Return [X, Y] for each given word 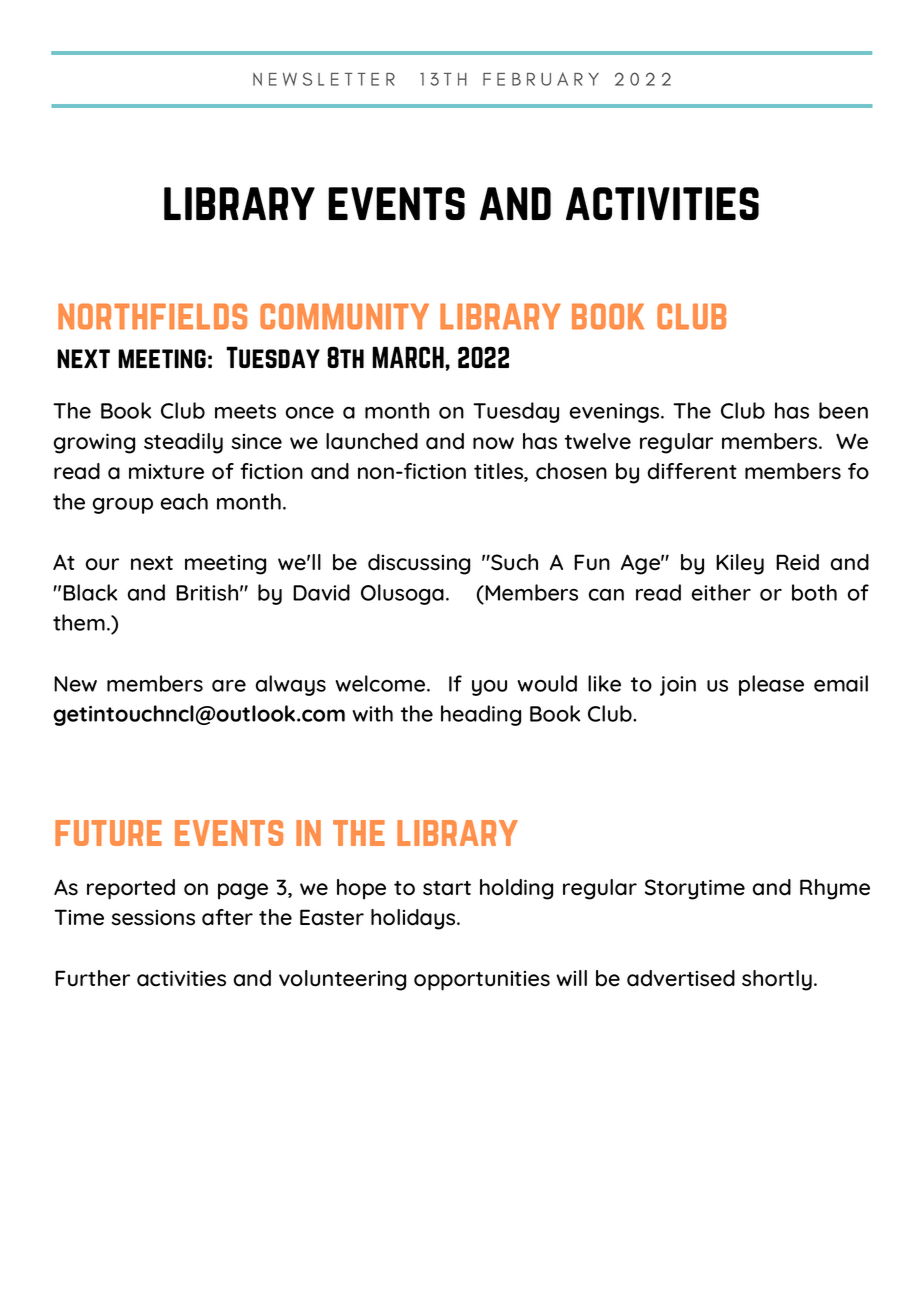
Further [92, 978]
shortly [777, 980]
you [489, 688]
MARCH [409, 357]
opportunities [482, 981]
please [771, 685]
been [843, 410]
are [229, 686]
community [344, 316]
